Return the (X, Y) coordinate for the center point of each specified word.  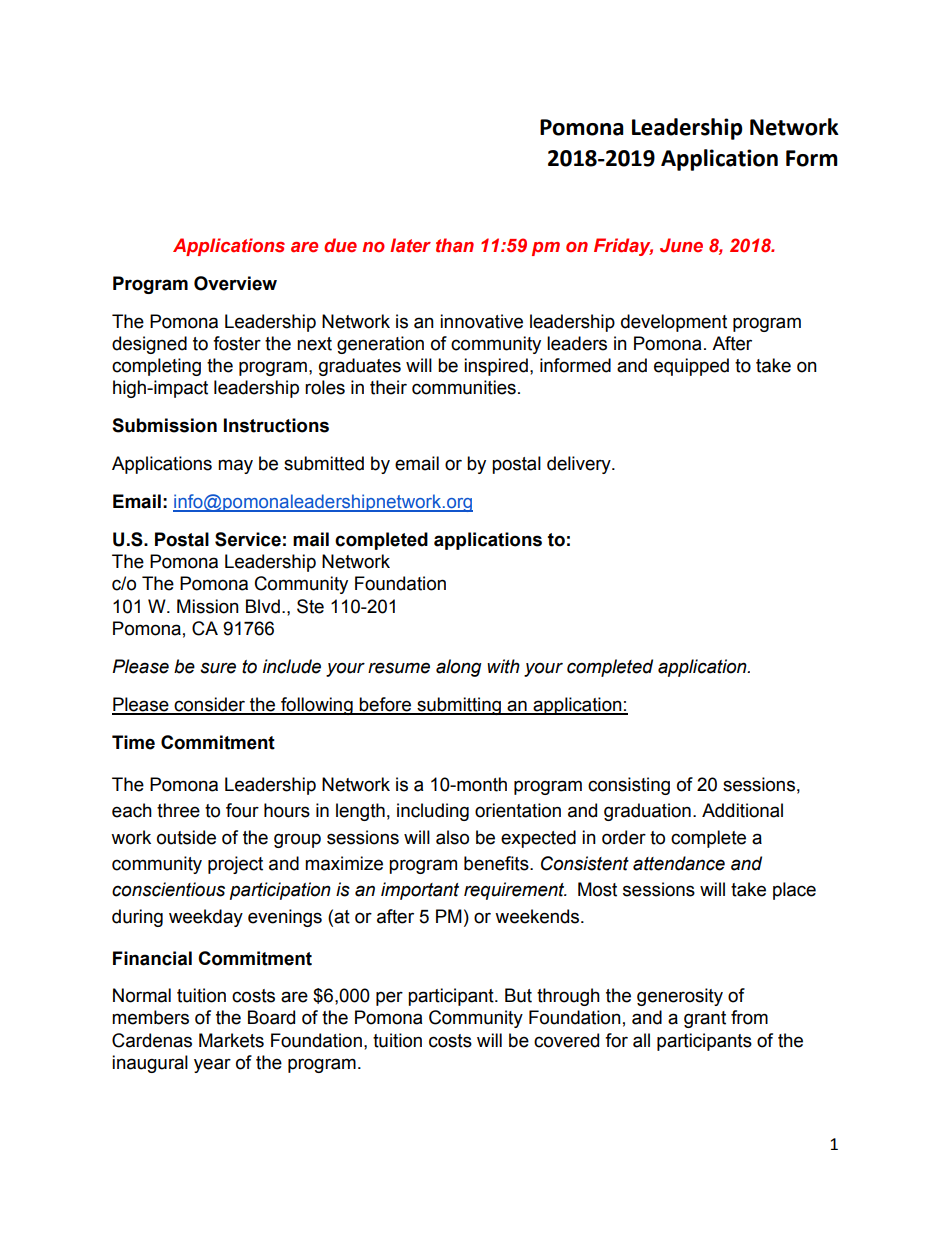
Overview (235, 283)
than (455, 245)
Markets (231, 1040)
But (518, 995)
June (681, 245)
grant (705, 1019)
